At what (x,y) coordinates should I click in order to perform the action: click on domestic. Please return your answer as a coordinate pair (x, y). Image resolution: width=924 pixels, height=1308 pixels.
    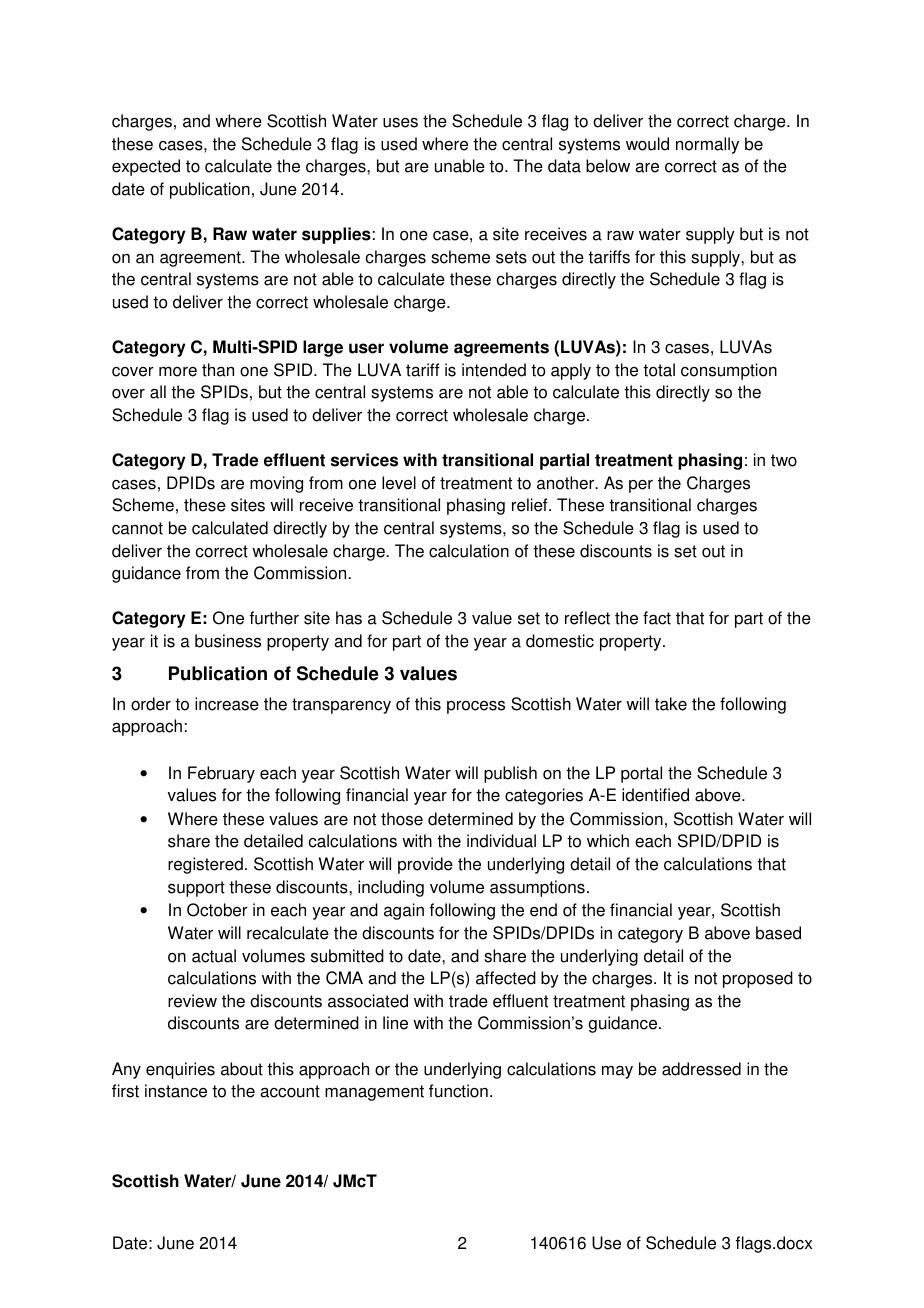
    Looking at the image, I should click on (560, 641).
